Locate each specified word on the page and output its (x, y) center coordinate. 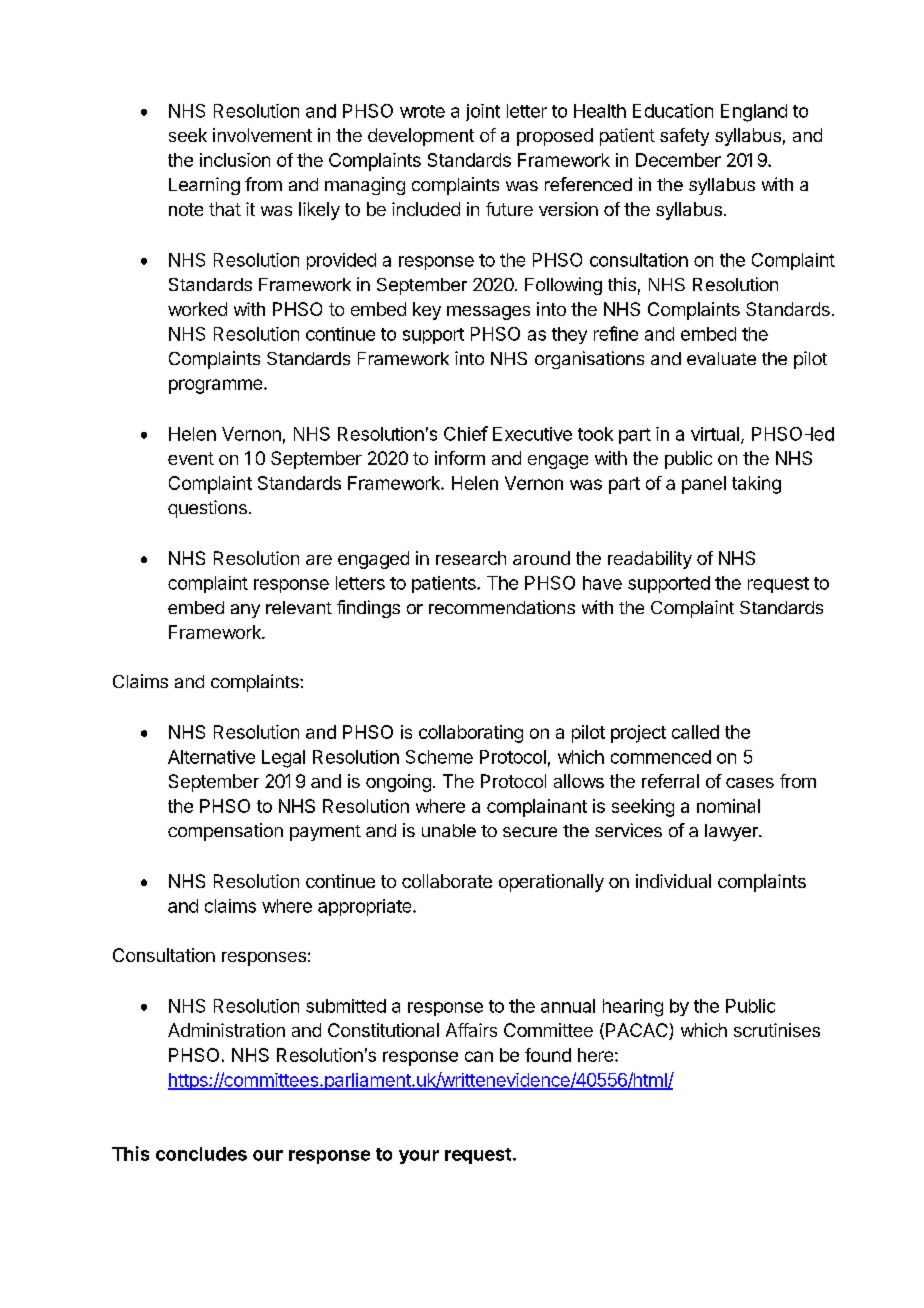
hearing (633, 1008)
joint (483, 112)
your (419, 1157)
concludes (201, 1154)
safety (684, 137)
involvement (262, 135)
